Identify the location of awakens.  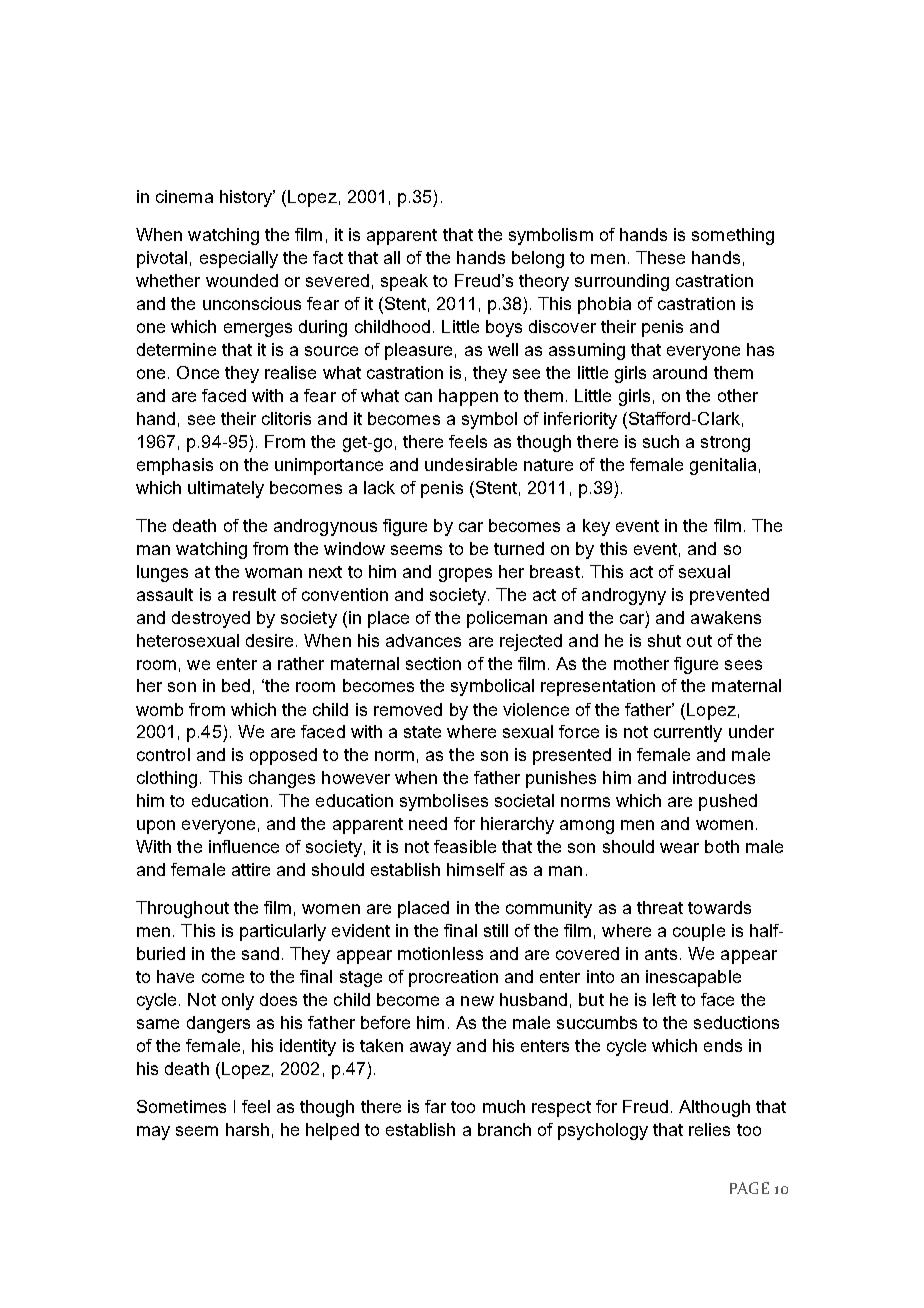
(726, 617).
